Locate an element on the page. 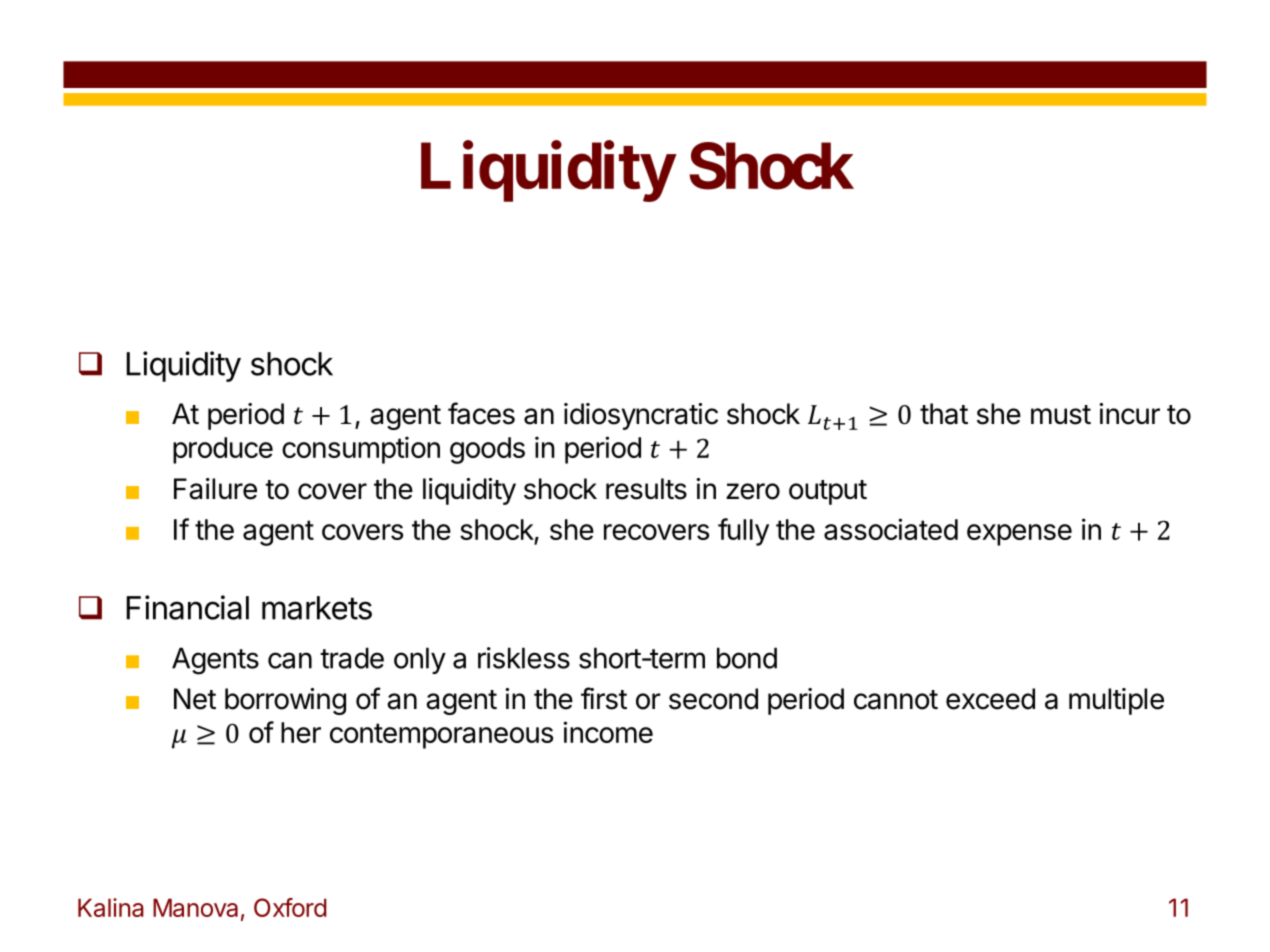  expense is located at coordinates (1019, 535).
